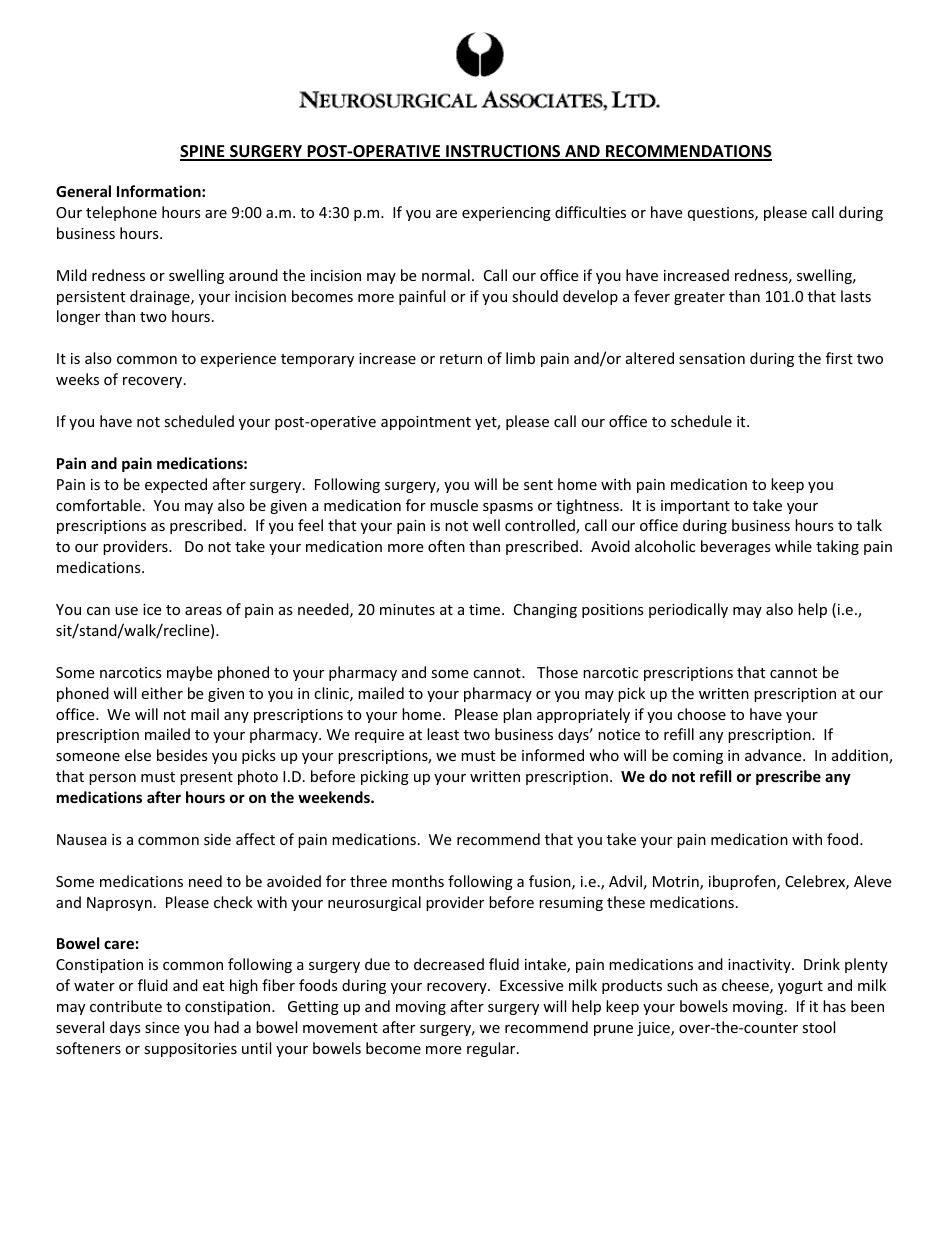 Image resolution: width=952 pixels, height=1233 pixels. Describe the element at coordinates (162, 693) in the screenshot. I see `either` at that location.
